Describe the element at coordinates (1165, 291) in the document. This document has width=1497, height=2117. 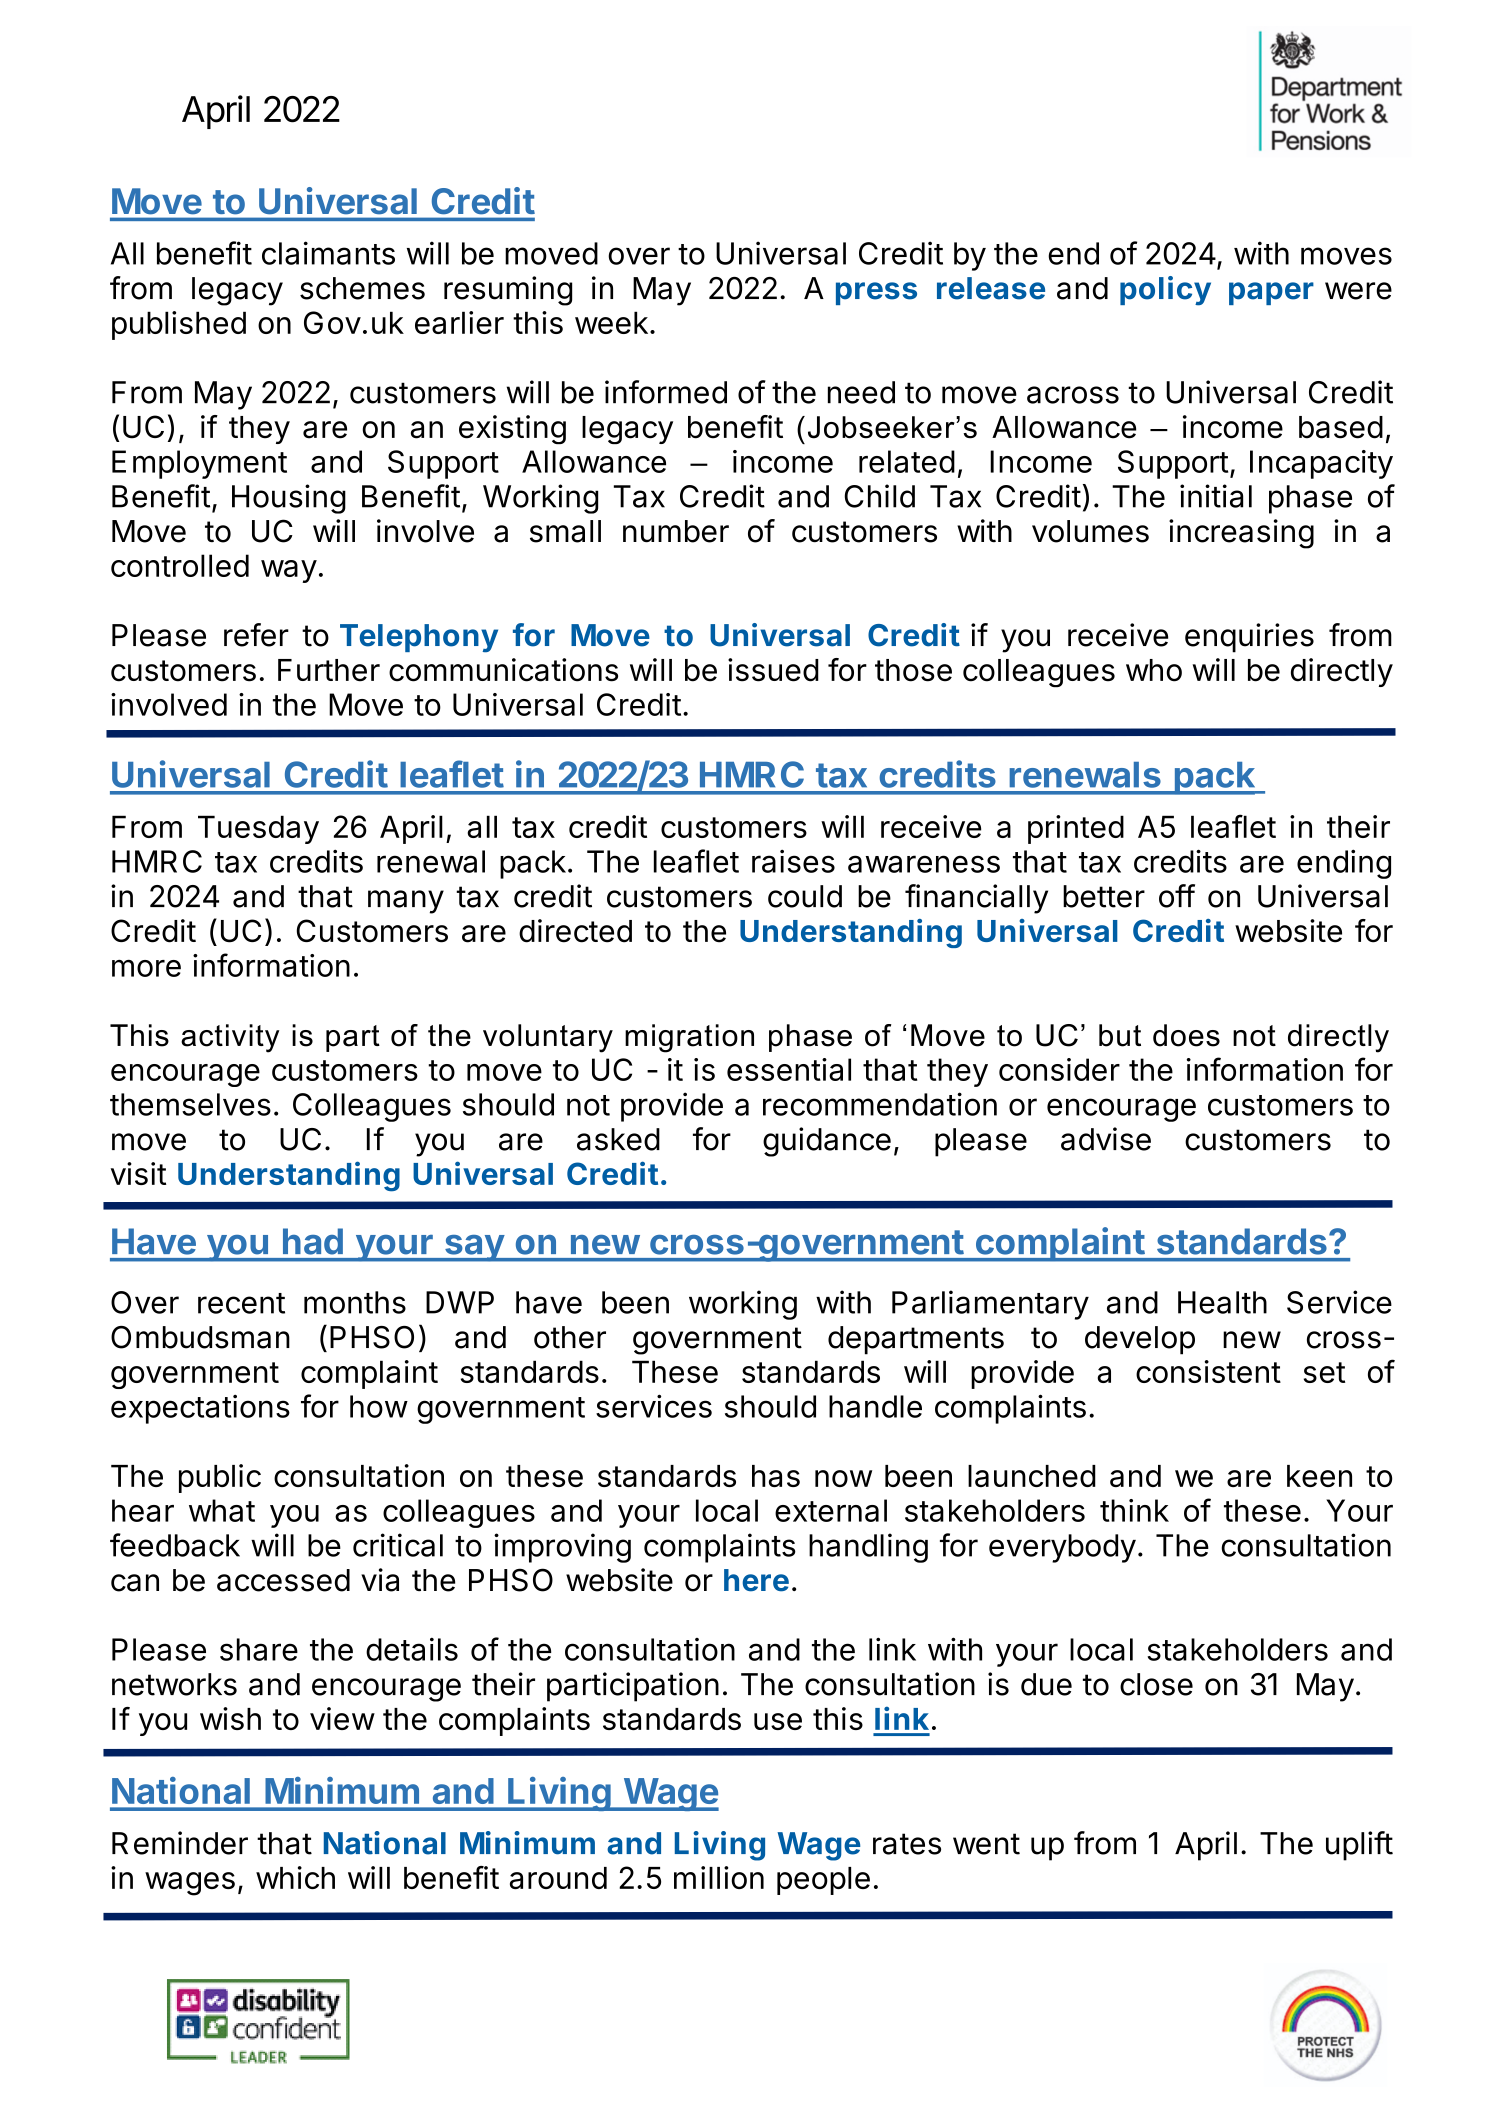
I see `policy` at that location.
